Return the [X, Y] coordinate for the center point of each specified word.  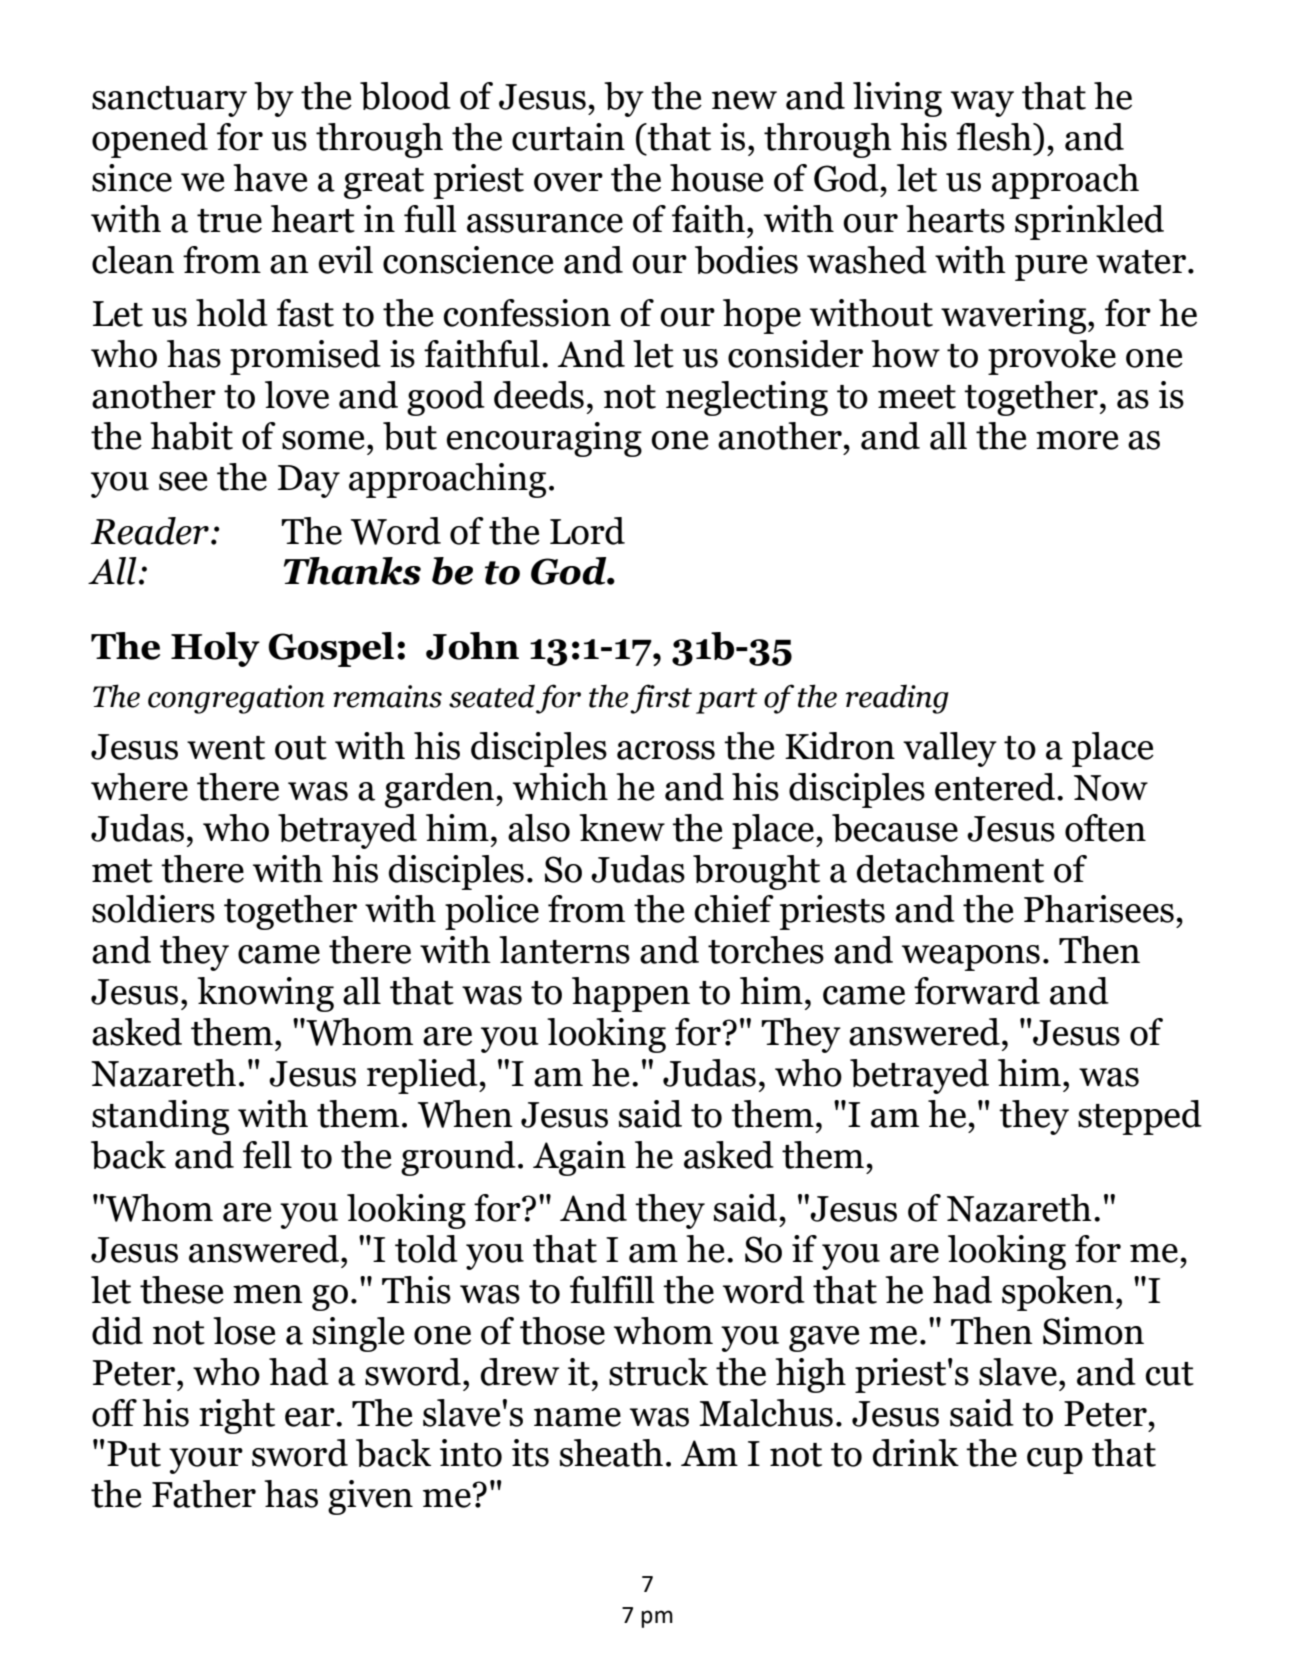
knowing [265, 994]
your [206, 1461]
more [1077, 440]
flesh [995, 137]
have [270, 178]
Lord [587, 531]
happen [631, 994]
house [717, 178]
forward [977, 991]
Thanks [352, 571]
